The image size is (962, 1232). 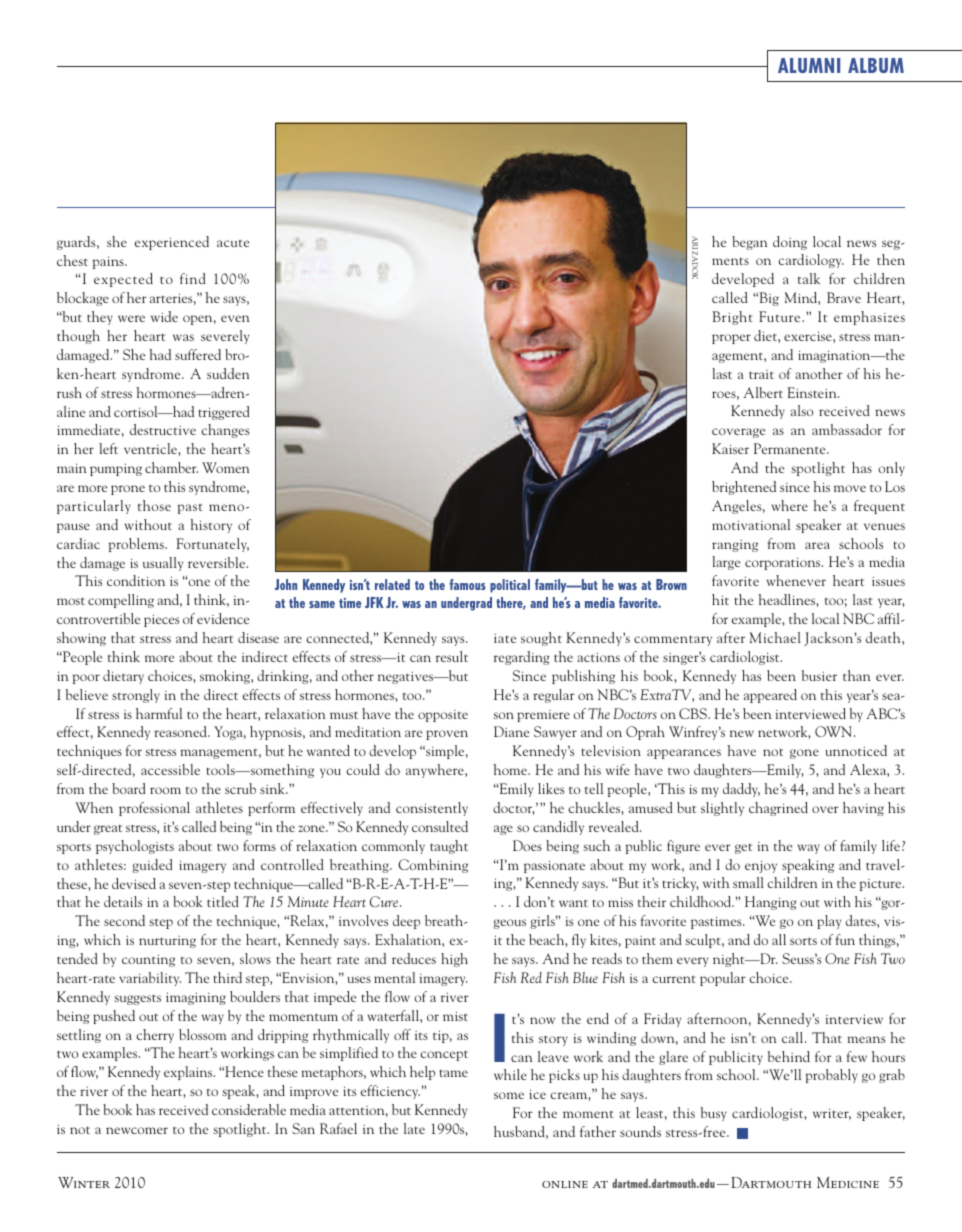 What do you see at coordinates (172, 243) in the screenshot?
I see `experienced` at bounding box center [172, 243].
